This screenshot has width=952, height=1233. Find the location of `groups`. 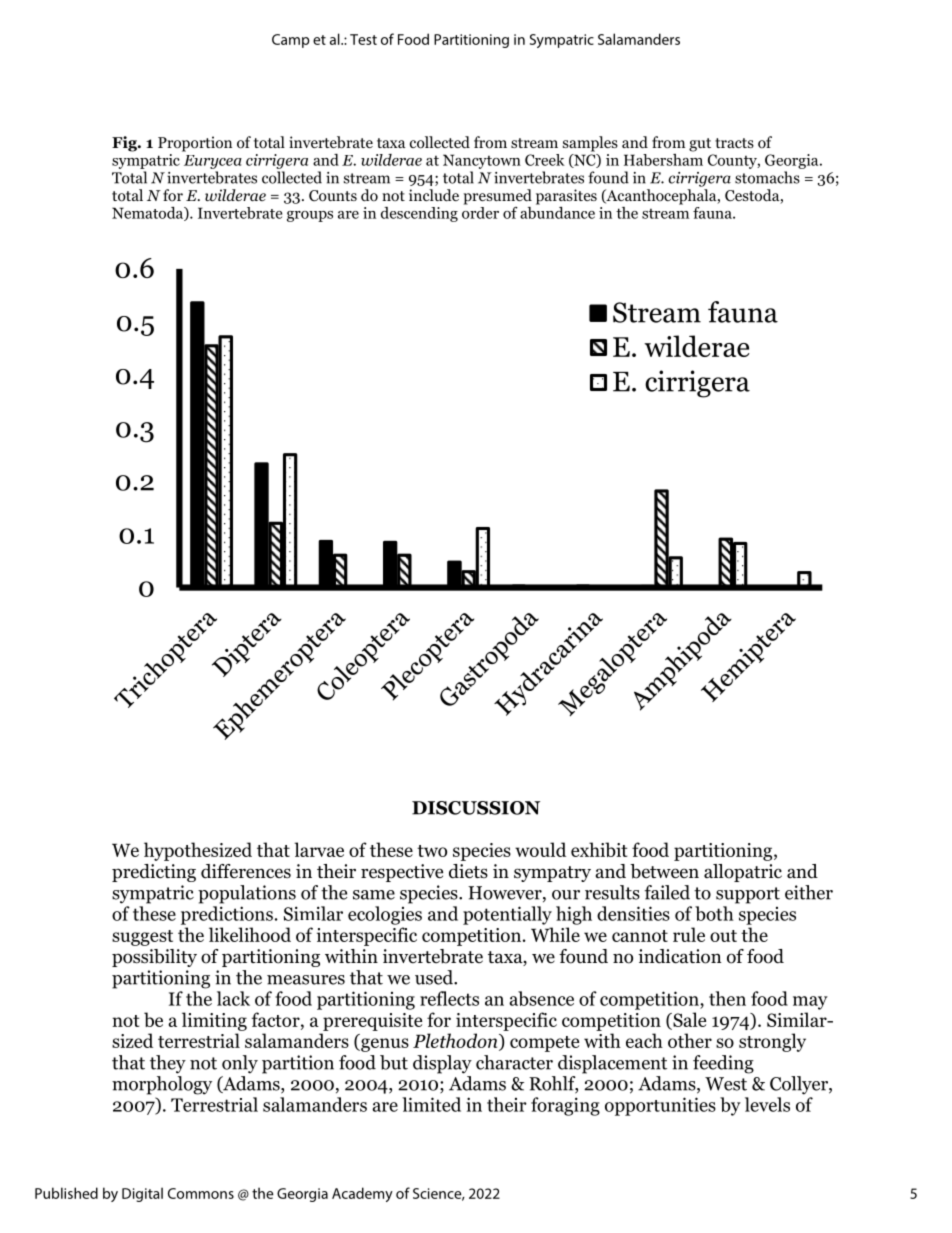

groups is located at coordinates (310, 216).
